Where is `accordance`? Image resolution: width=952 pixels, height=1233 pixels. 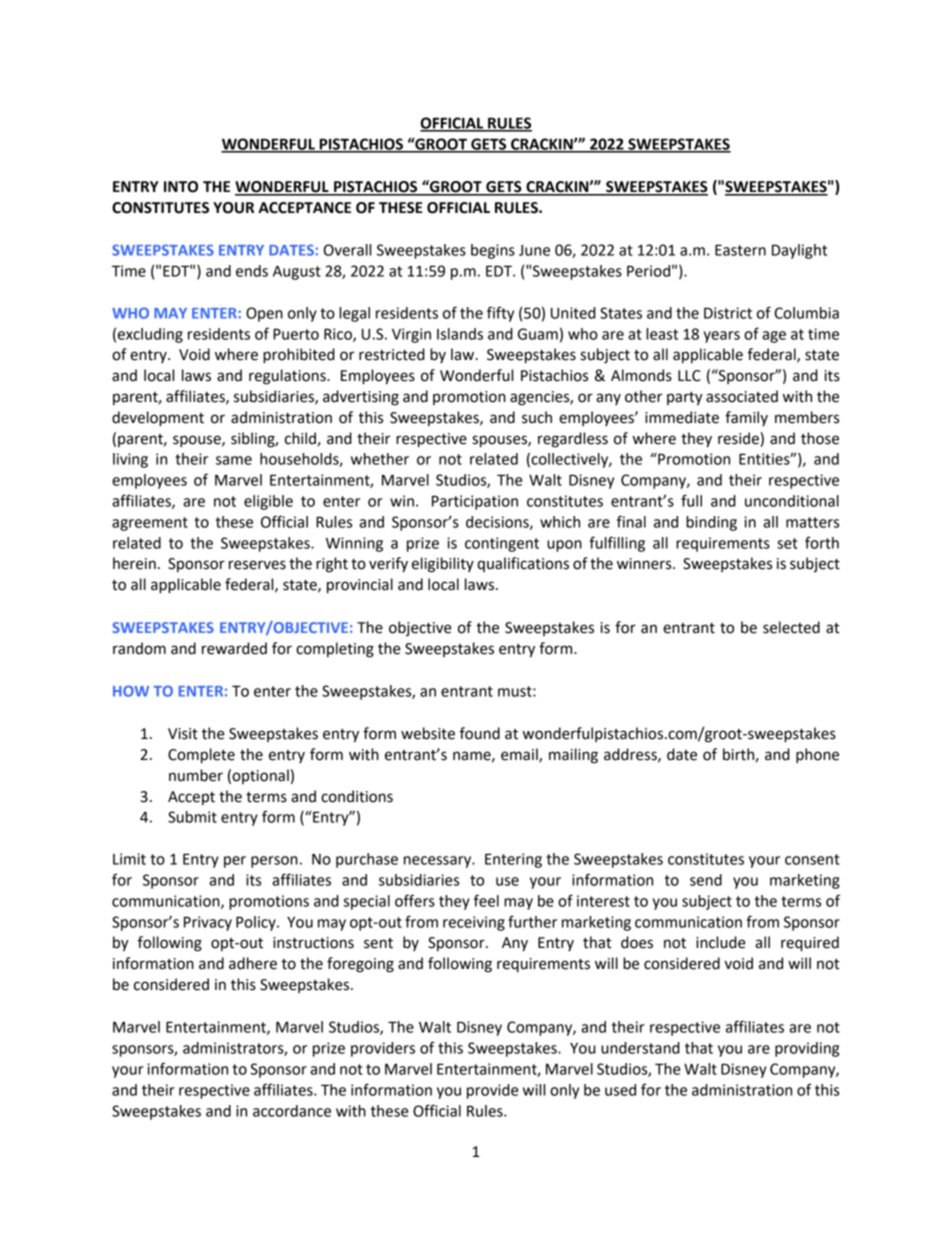 accordance is located at coordinates (292, 1111).
